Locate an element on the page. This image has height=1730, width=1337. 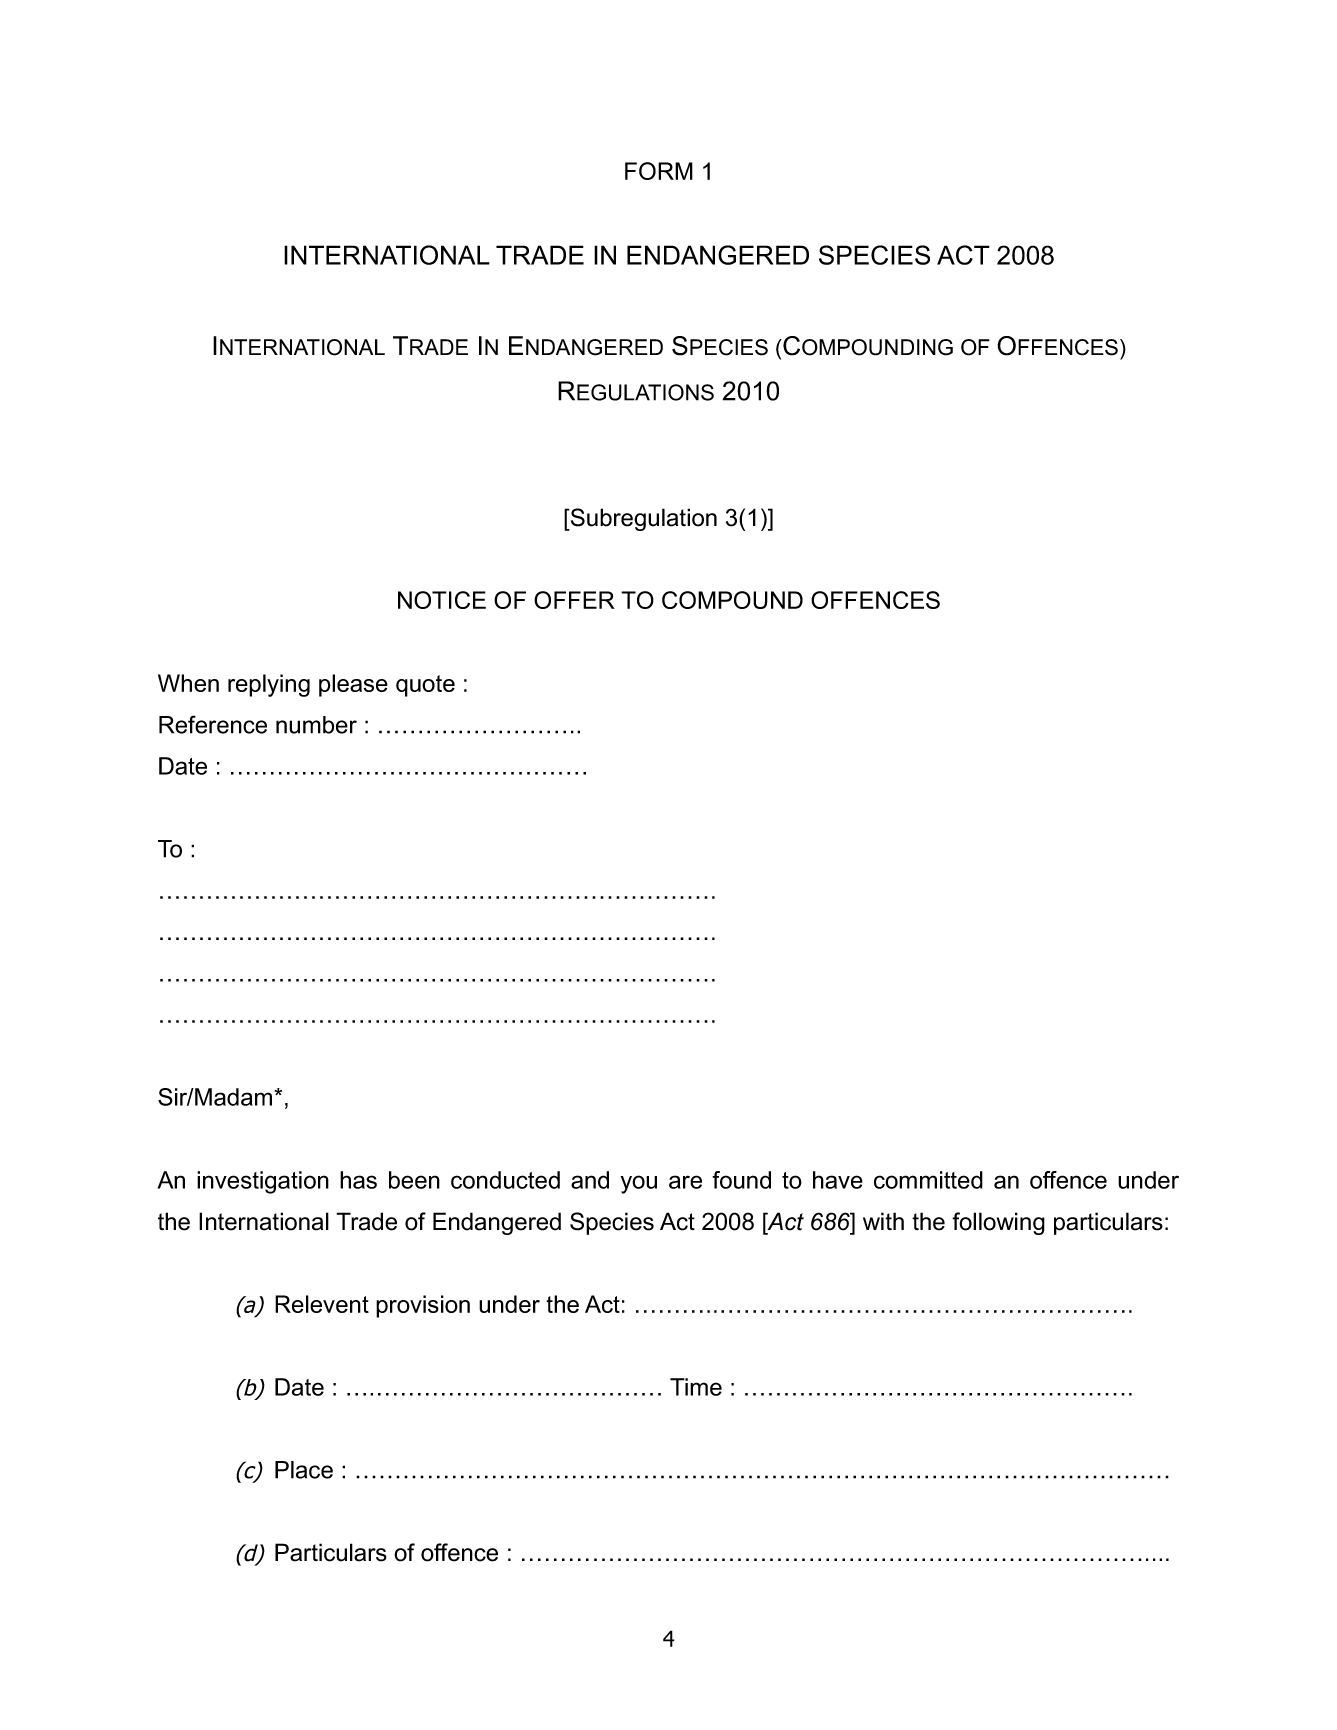
FORM is located at coordinates (659, 171).
